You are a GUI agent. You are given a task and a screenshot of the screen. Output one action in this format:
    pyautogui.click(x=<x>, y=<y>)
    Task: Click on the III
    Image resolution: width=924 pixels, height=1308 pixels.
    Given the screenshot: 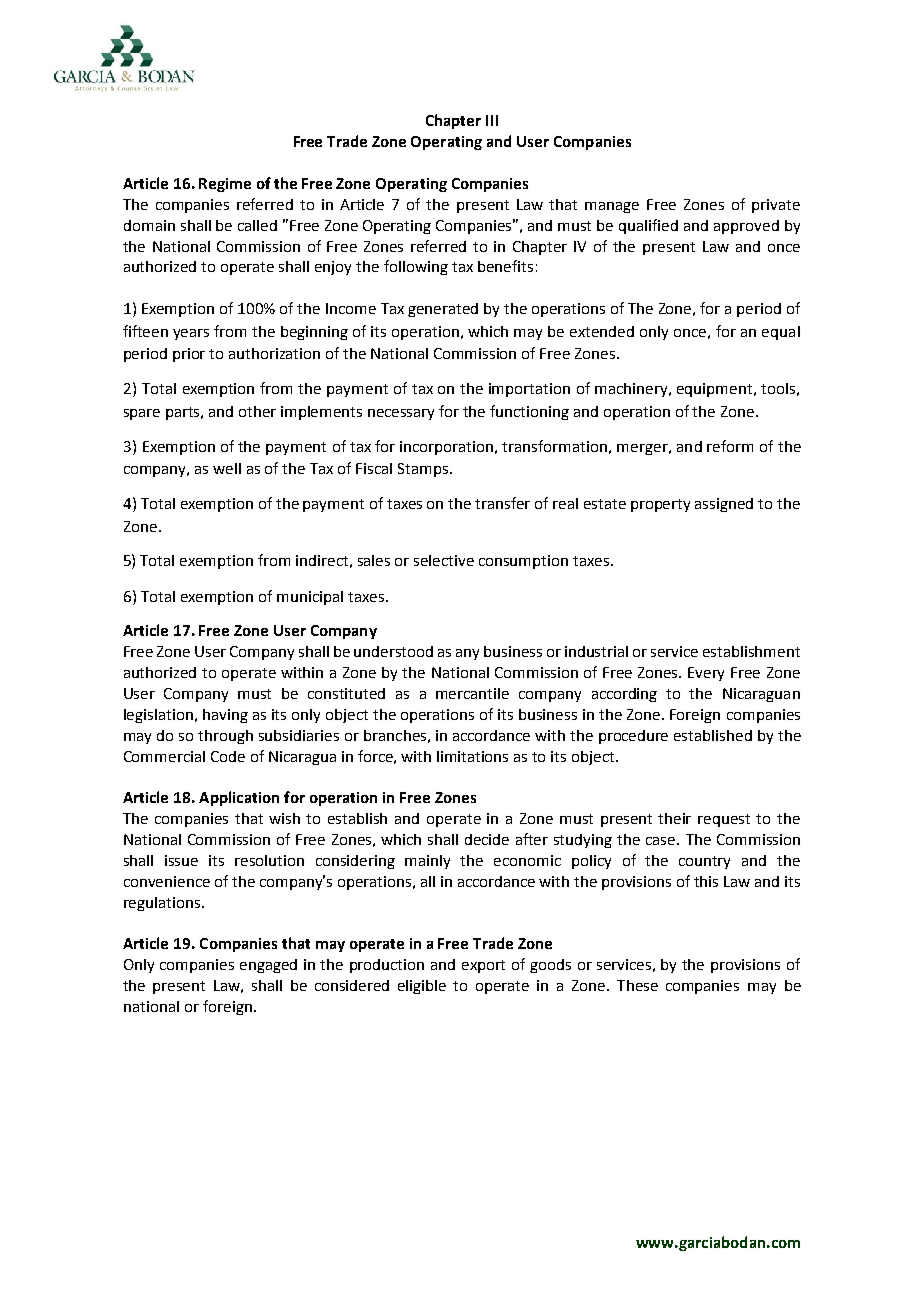 What is the action you would take?
    pyautogui.click(x=492, y=120)
